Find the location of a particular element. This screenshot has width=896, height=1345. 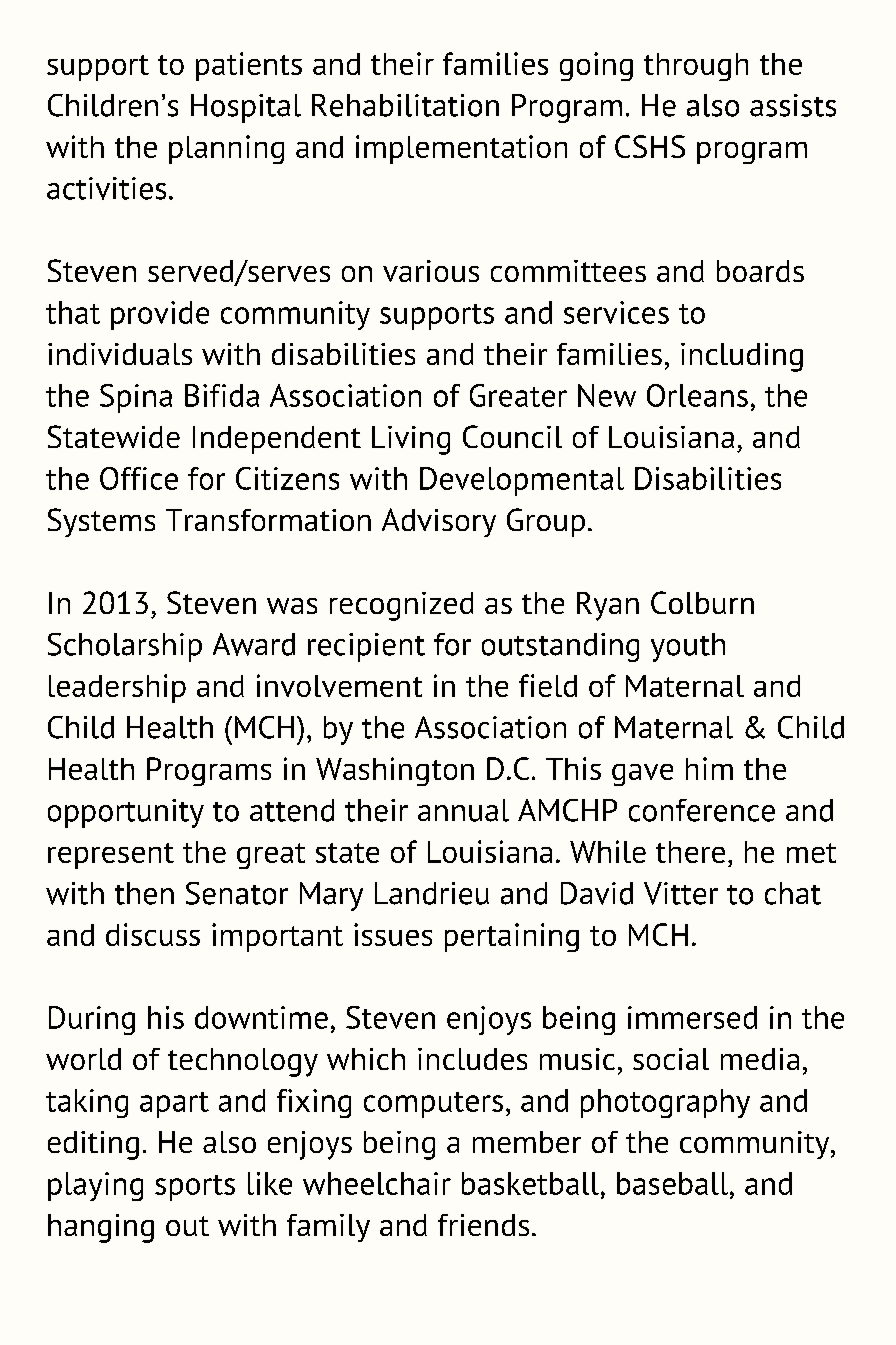

through is located at coordinates (696, 67).
